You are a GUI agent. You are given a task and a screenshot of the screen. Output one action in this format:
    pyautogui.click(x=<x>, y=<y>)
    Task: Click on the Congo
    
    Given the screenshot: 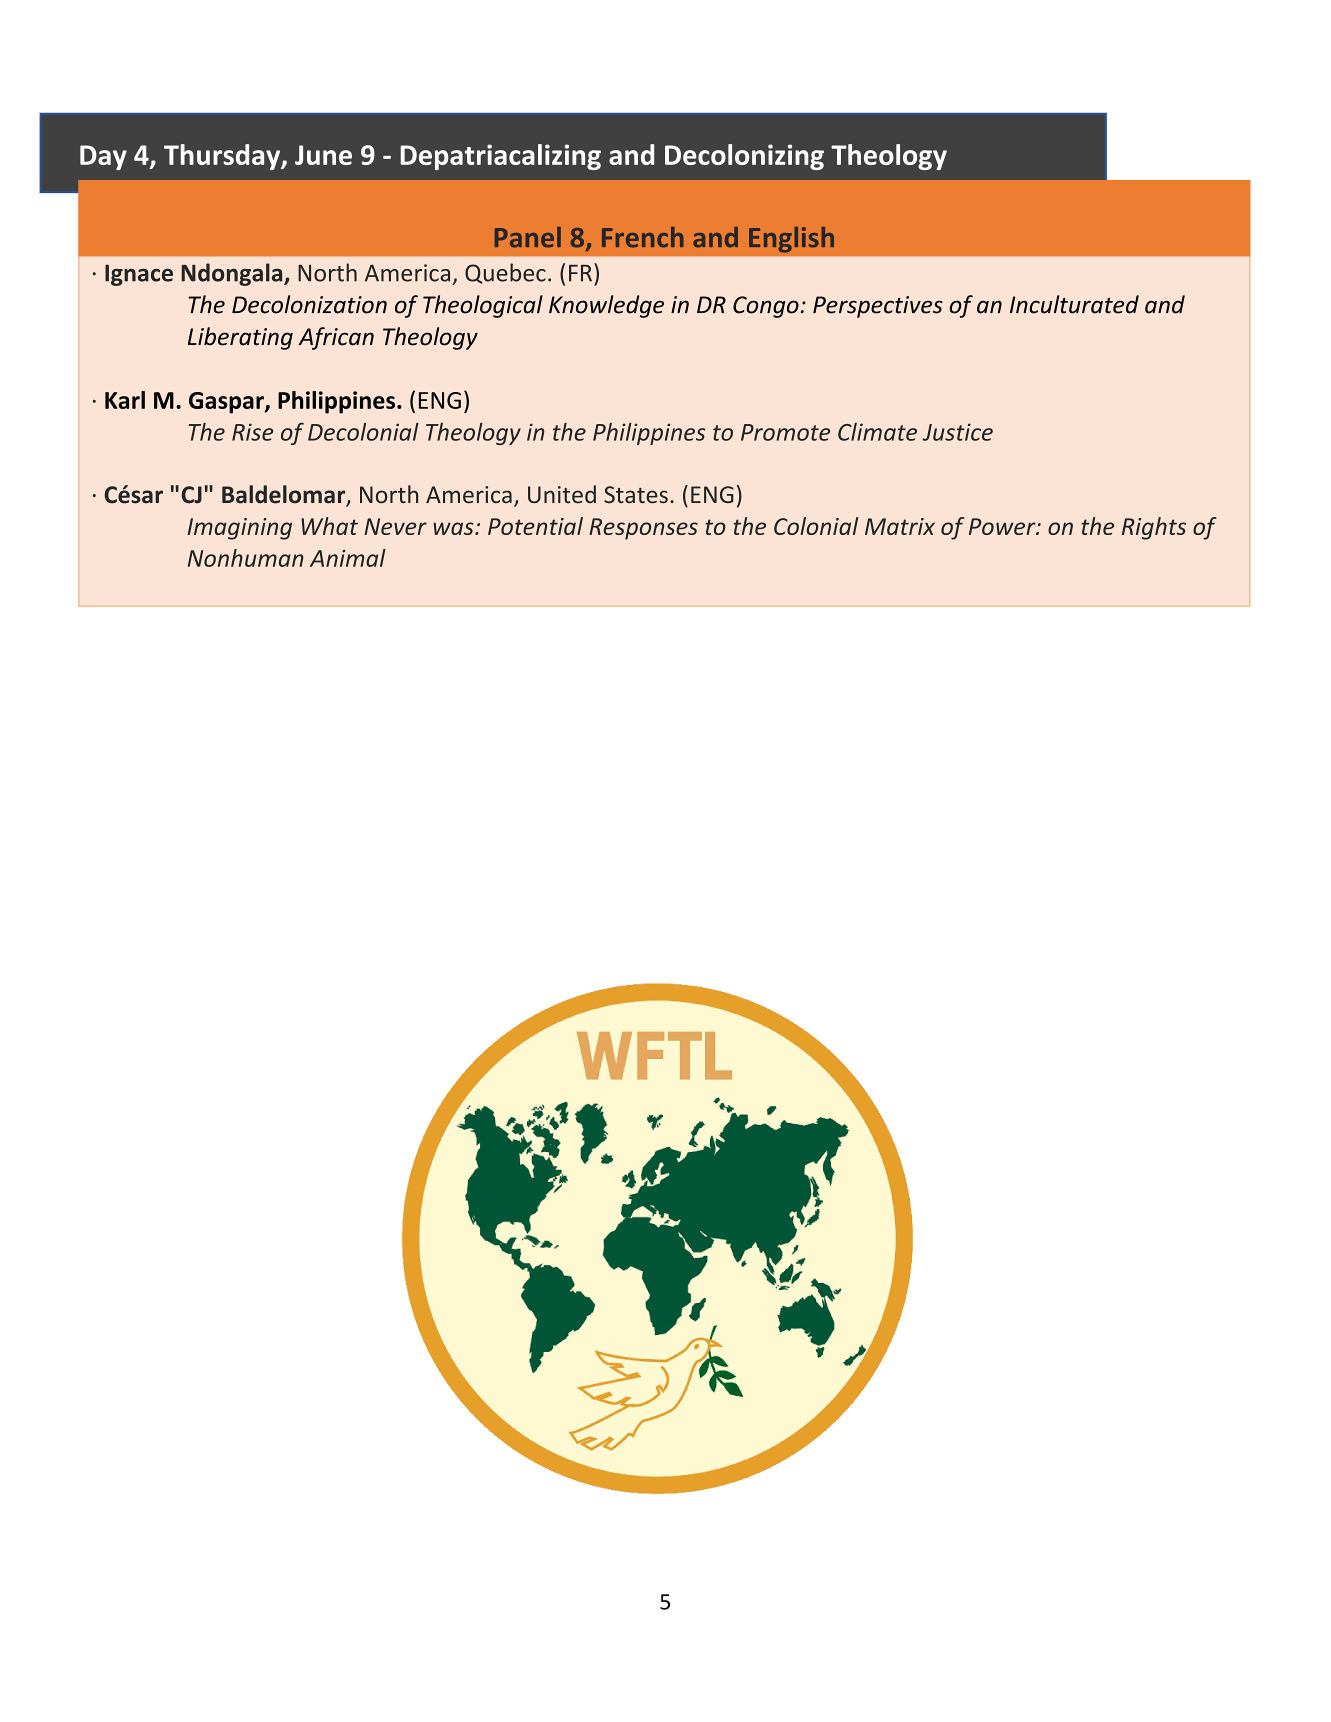 What is the action you would take?
    pyautogui.click(x=766, y=307)
